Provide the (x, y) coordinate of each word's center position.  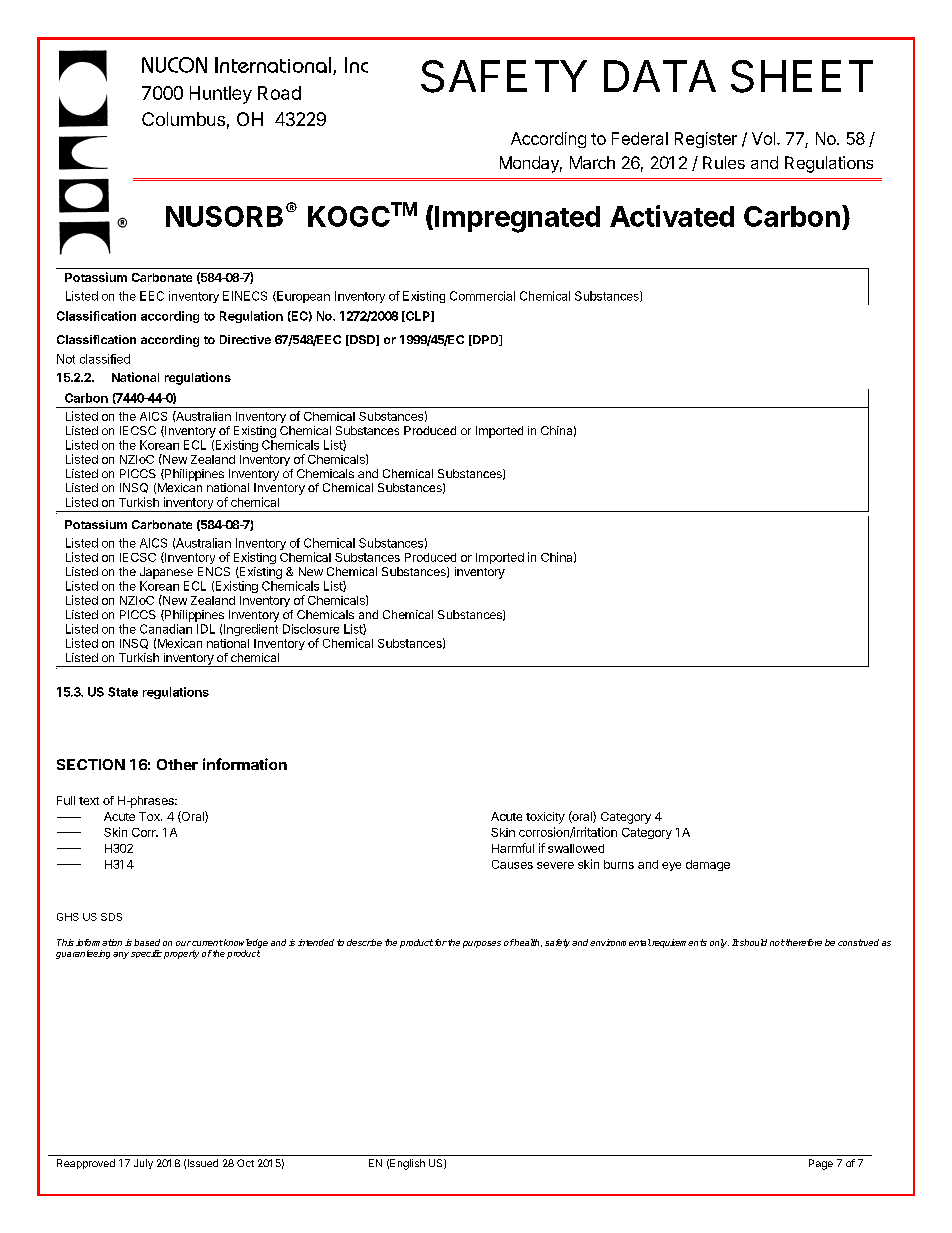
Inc (356, 65)
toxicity (545, 818)
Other (177, 764)
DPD (486, 340)
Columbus (183, 119)
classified (105, 359)
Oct (245, 1163)
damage (708, 865)
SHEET (802, 76)
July (143, 1164)
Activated (672, 216)
